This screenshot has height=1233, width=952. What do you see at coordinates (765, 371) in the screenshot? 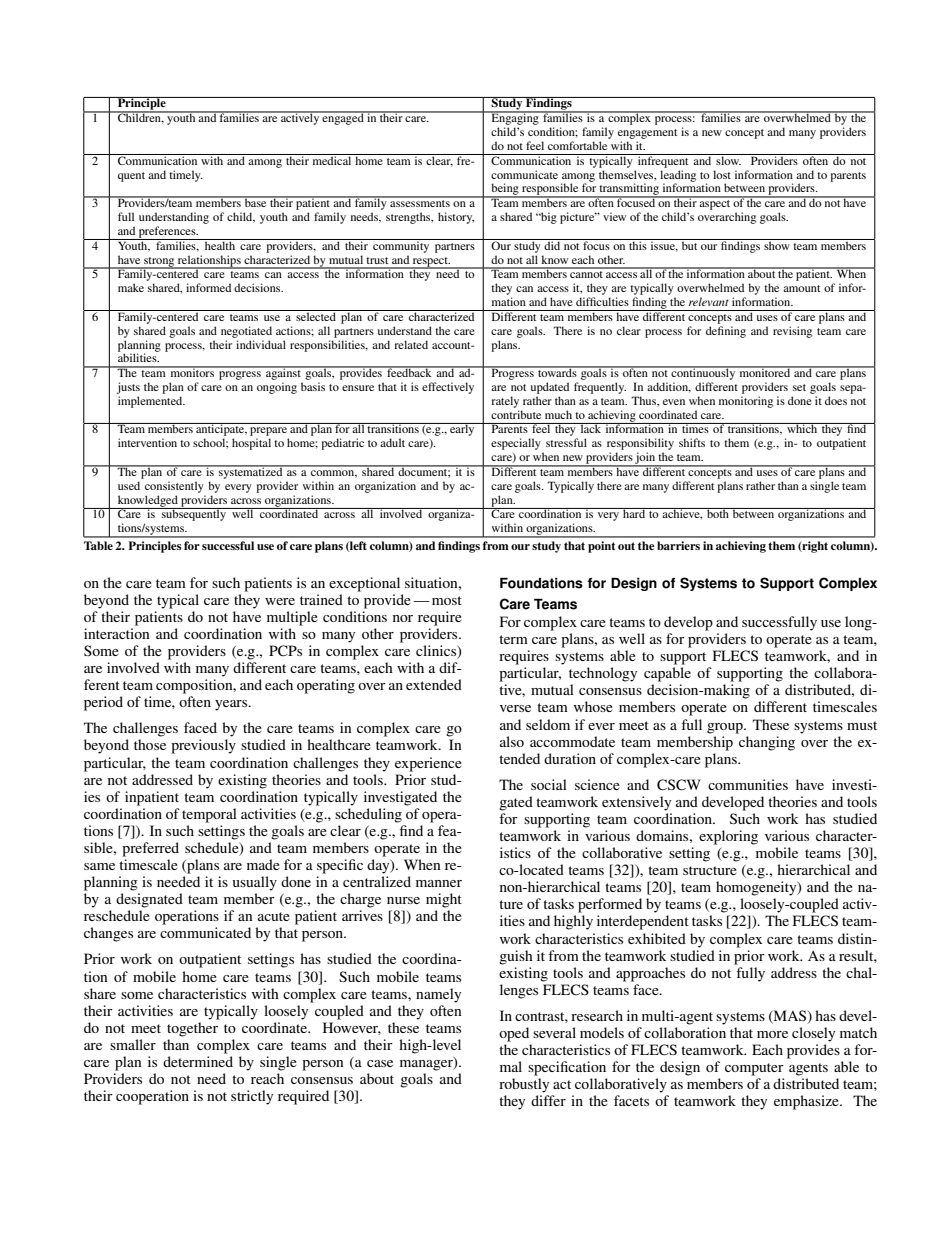
I see `monitored` at bounding box center [765, 371].
